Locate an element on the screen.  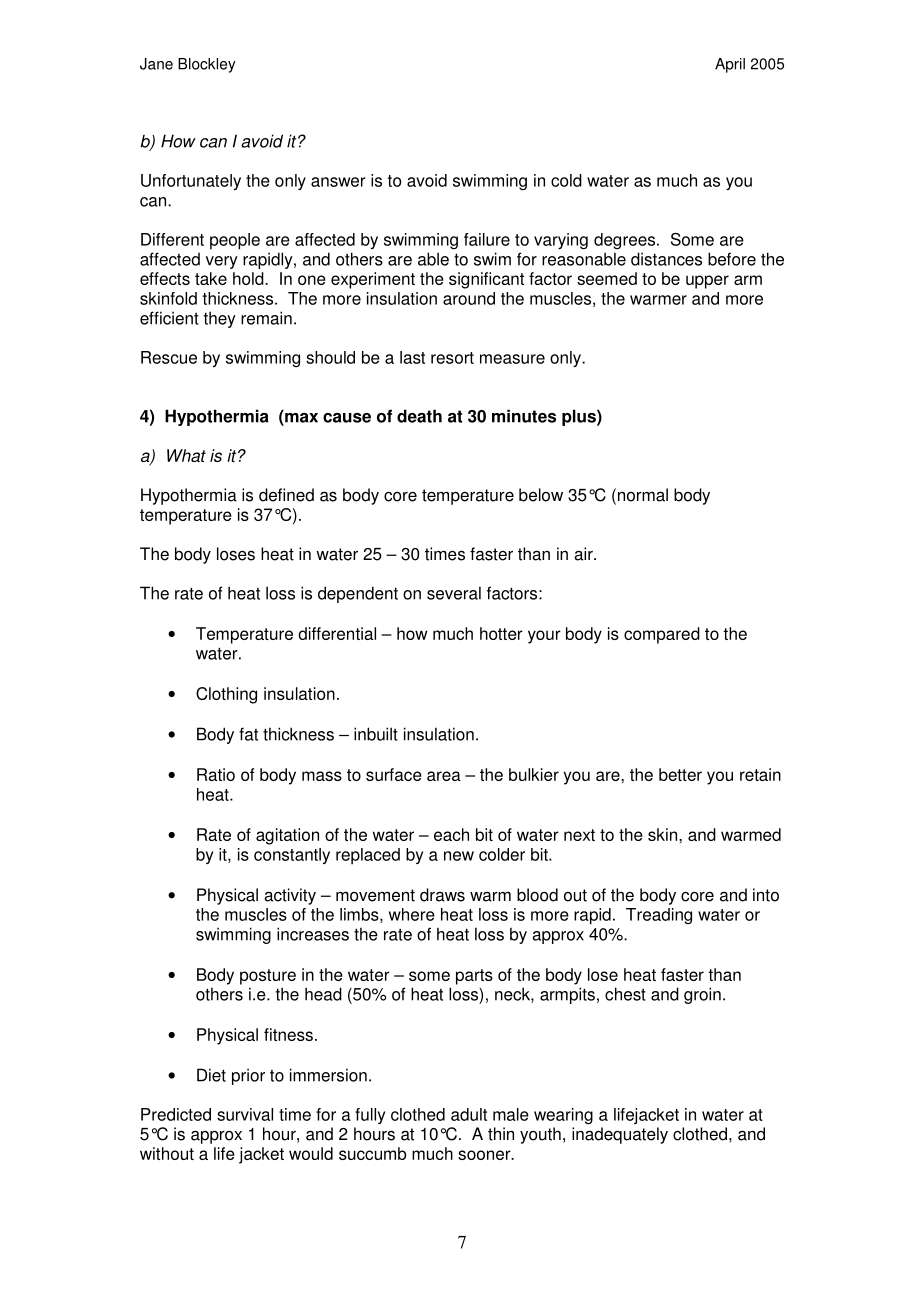
compared is located at coordinates (662, 635).
